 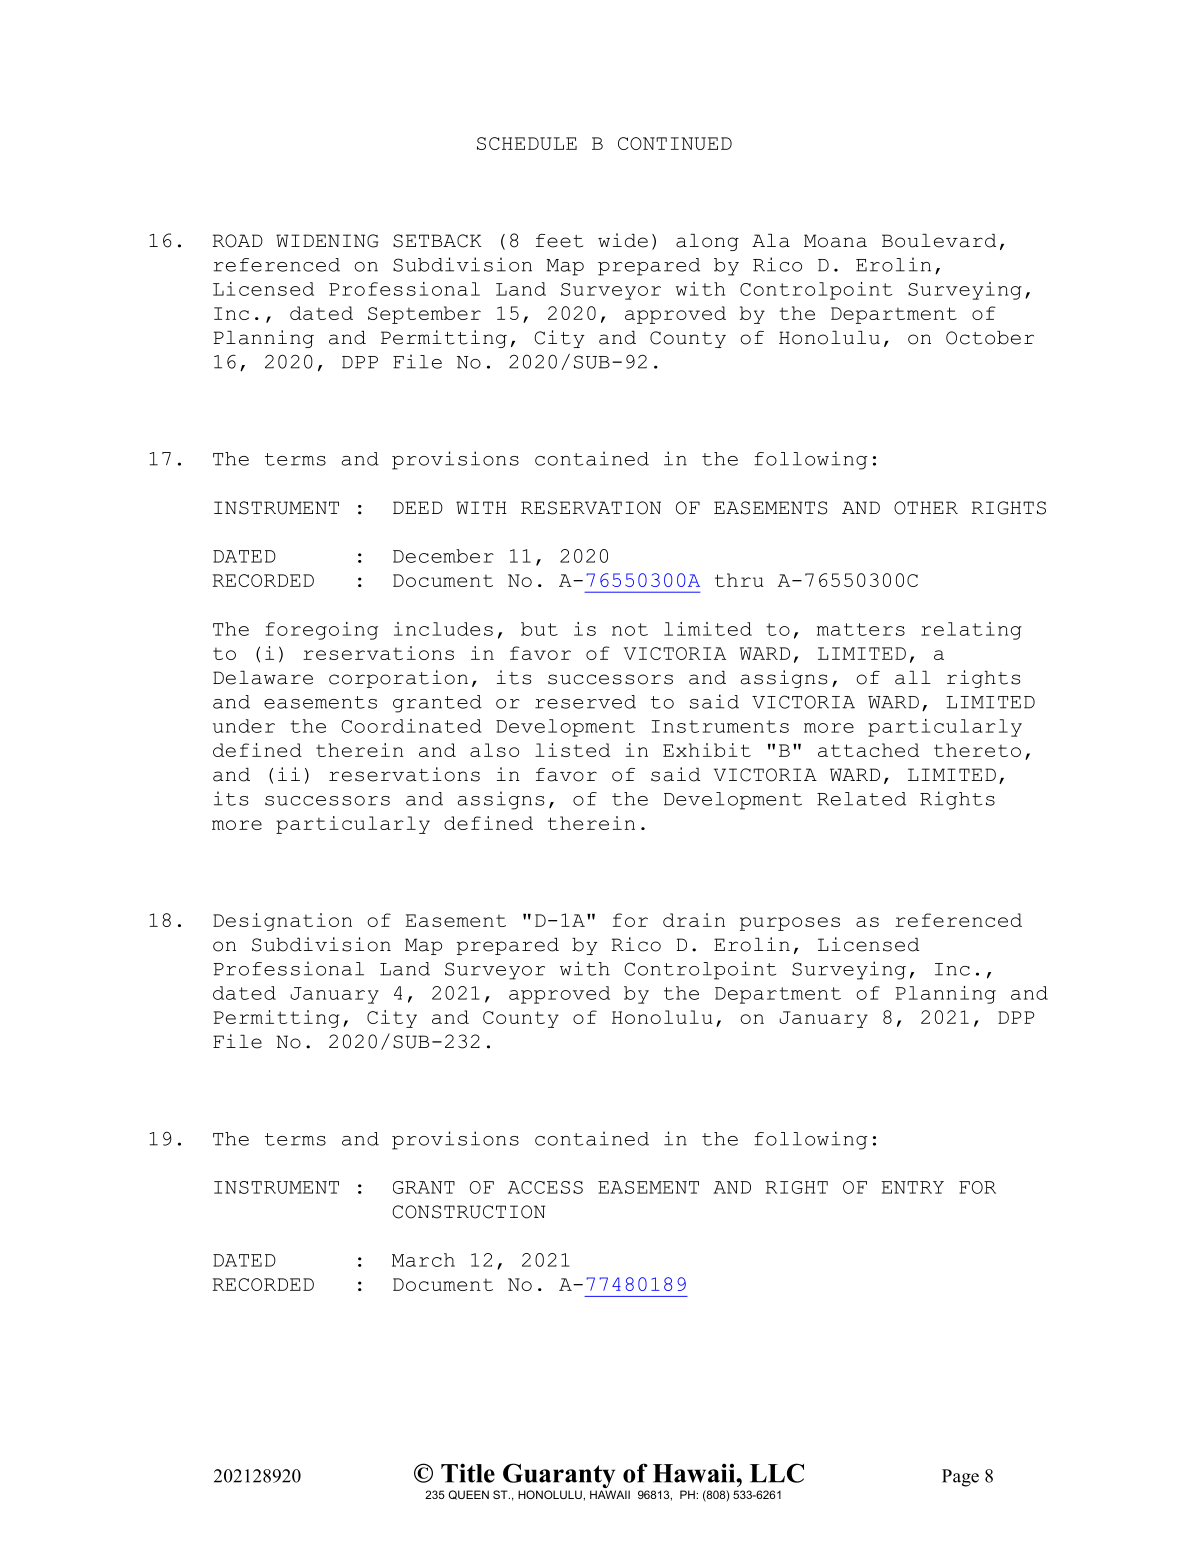 What do you see at coordinates (939, 241) in the screenshot?
I see `Boulevard` at bounding box center [939, 241].
